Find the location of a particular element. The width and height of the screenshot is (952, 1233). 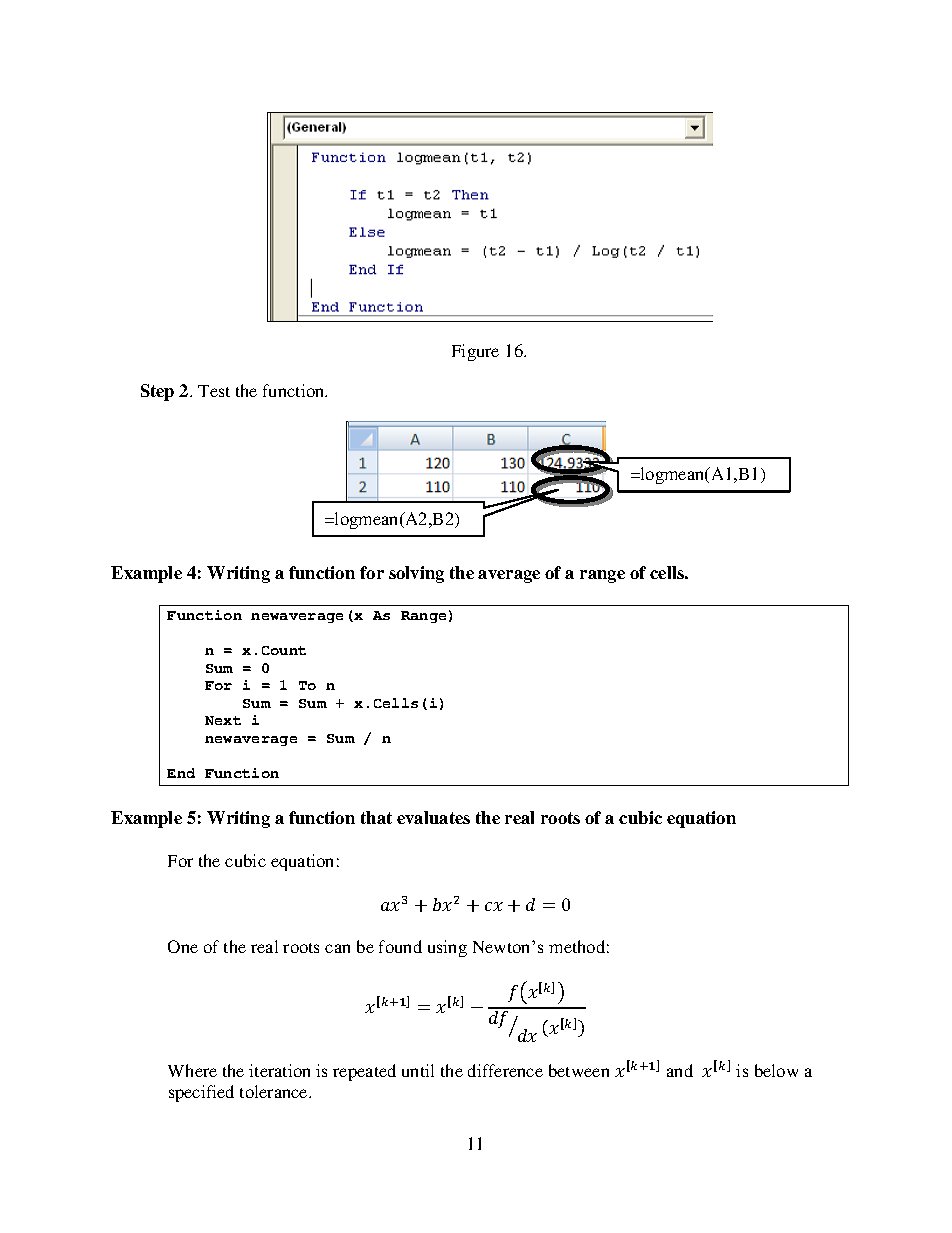

solving is located at coordinates (416, 574).
